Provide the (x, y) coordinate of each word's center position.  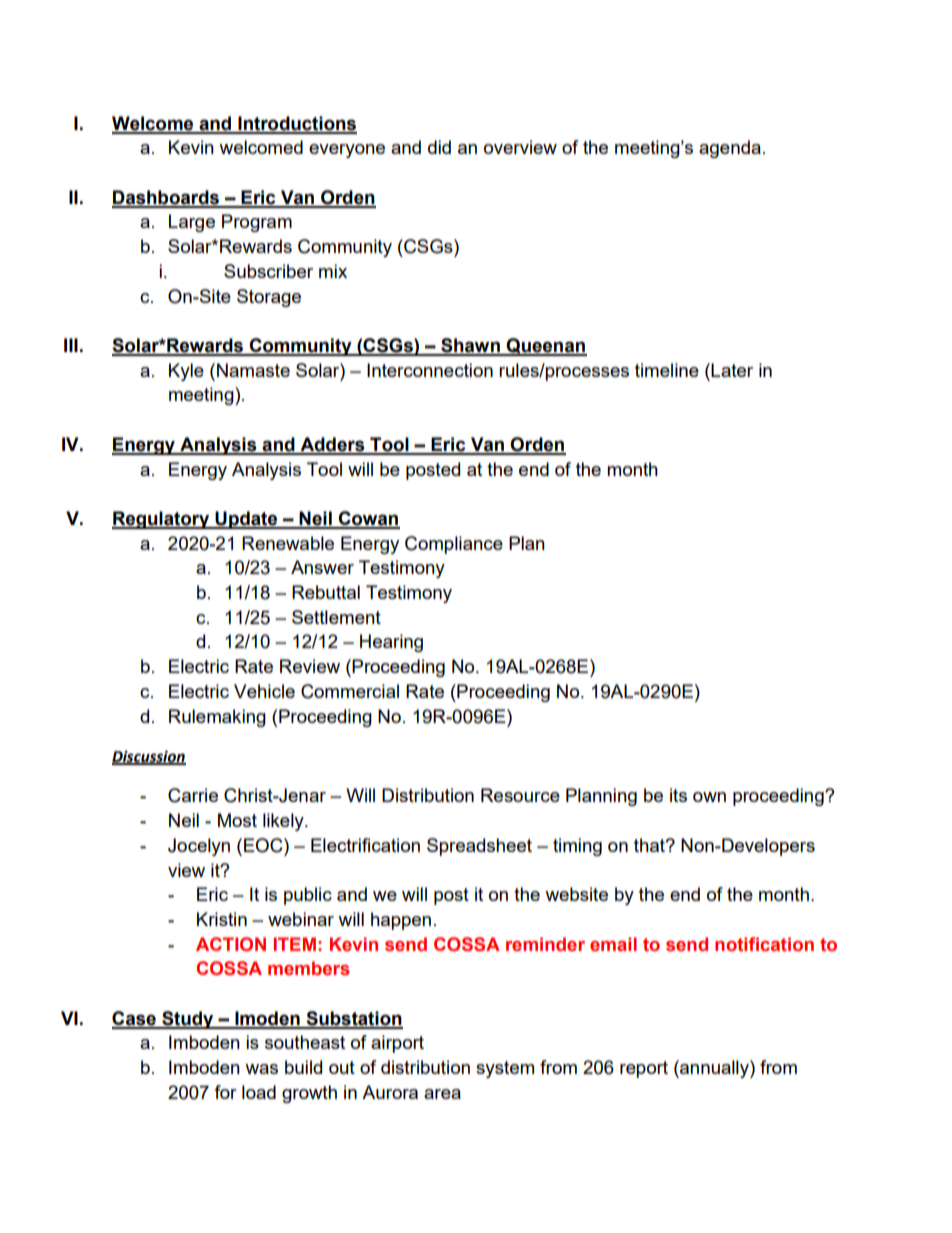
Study (188, 1020)
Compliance (454, 545)
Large (192, 223)
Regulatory (162, 520)
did (439, 147)
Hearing (391, 643)
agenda (730, 149)
